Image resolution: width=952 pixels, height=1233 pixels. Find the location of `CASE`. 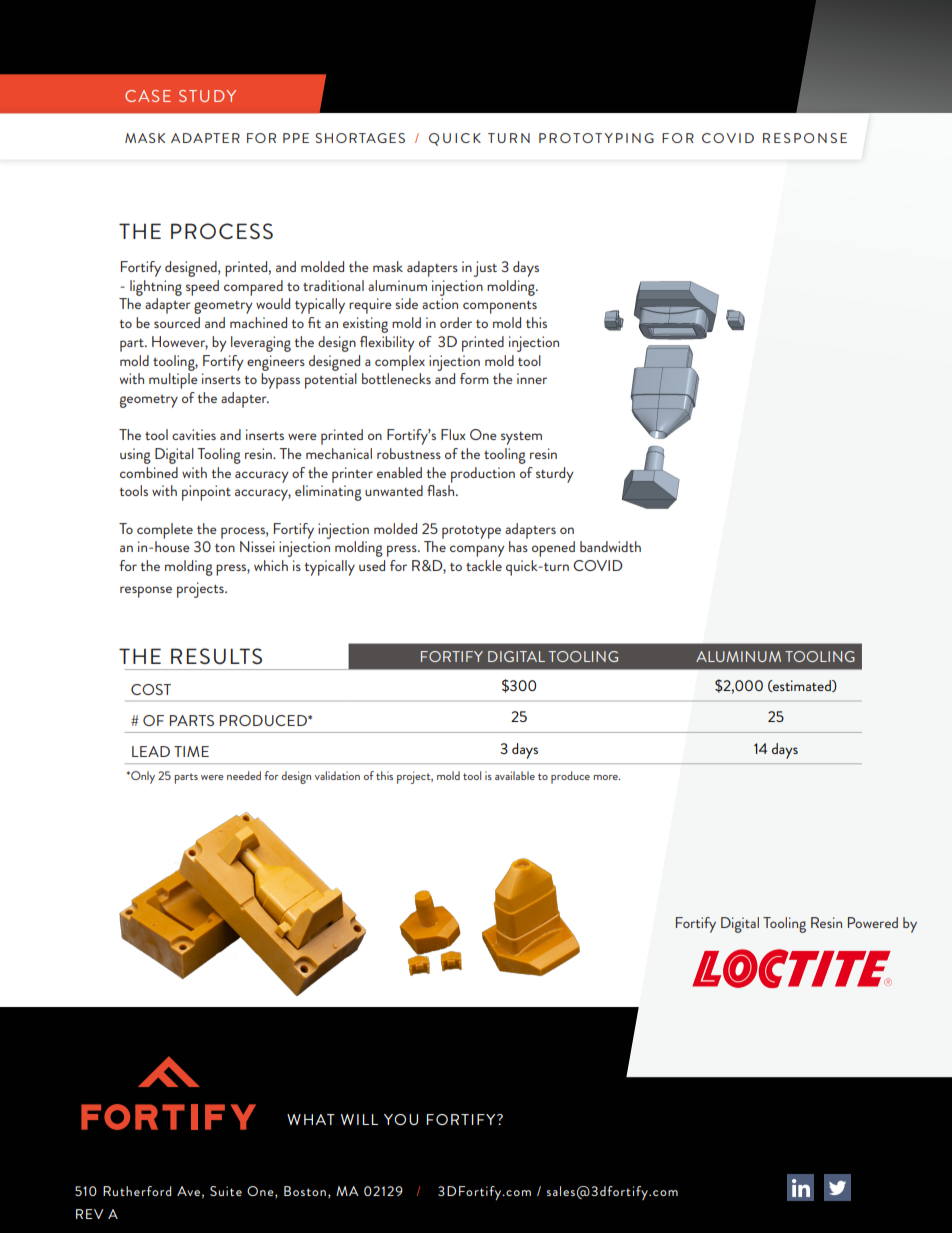

CASE is located at coordinates (148, 96).
